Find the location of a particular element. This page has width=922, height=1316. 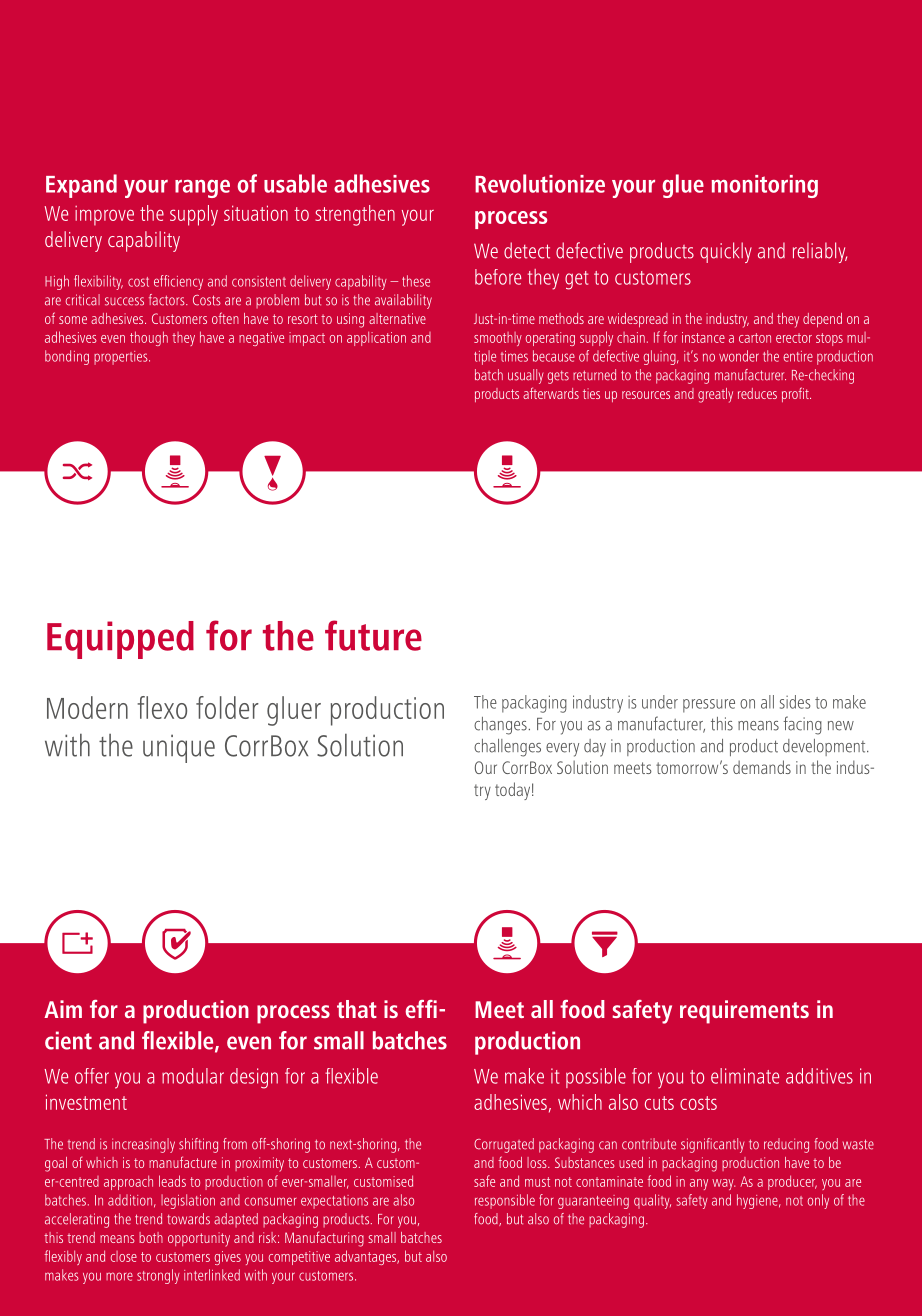

future is located at coordinates (373, 635).
